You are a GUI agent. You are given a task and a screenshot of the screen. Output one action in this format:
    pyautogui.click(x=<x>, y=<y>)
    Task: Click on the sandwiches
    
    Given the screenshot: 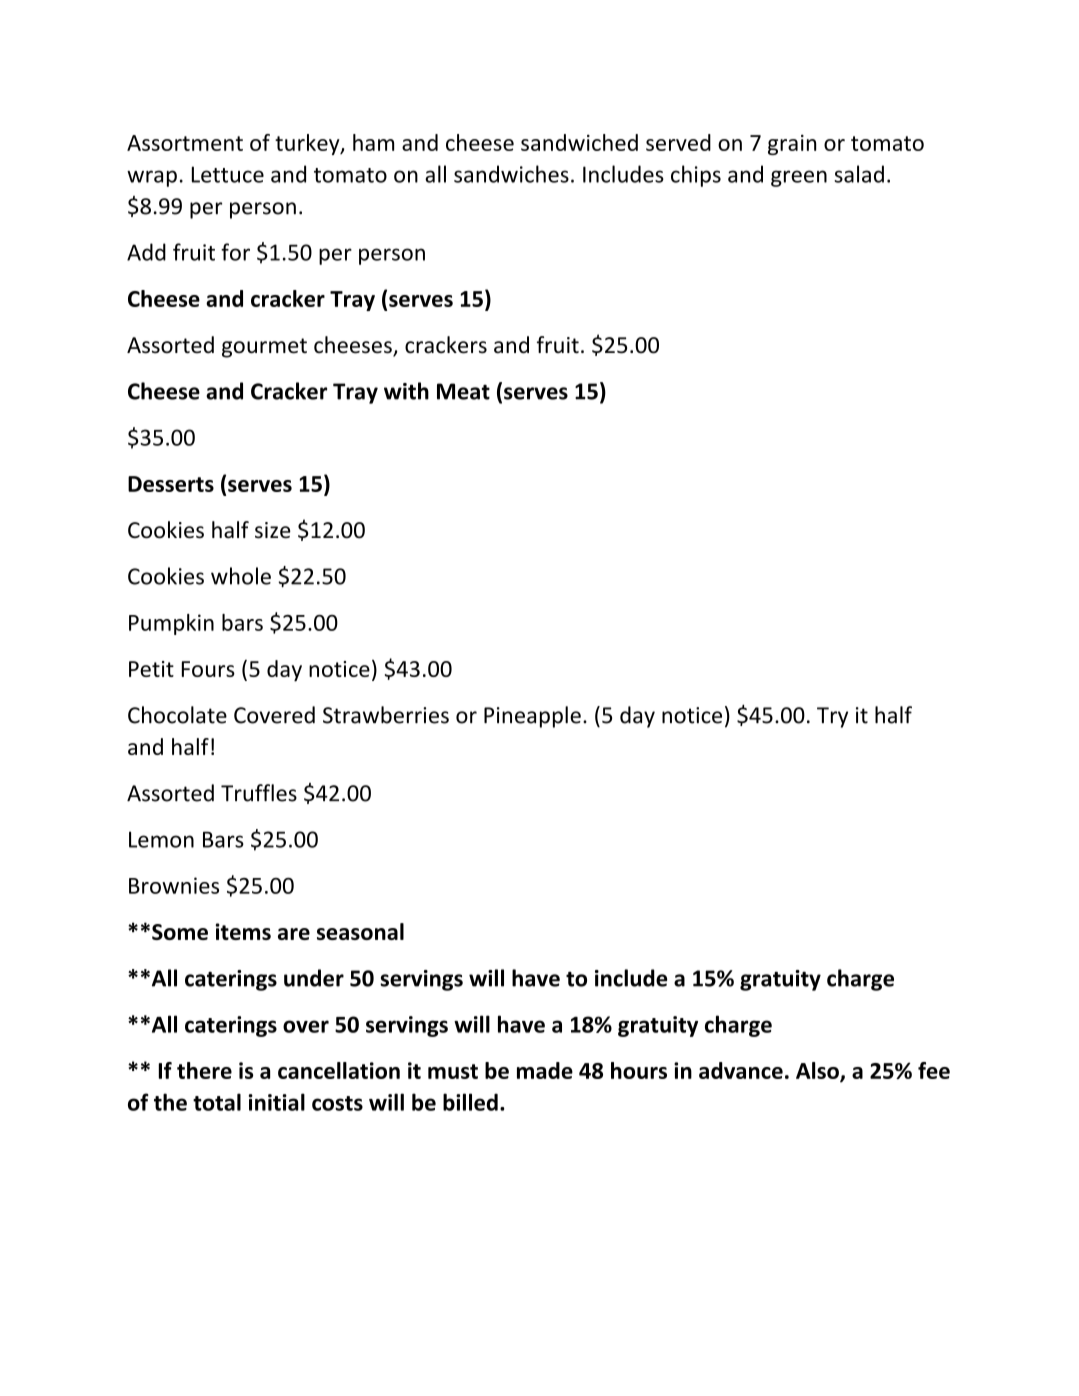 What is the action you would take?
    pyautogui.click(x=511, y=174)
